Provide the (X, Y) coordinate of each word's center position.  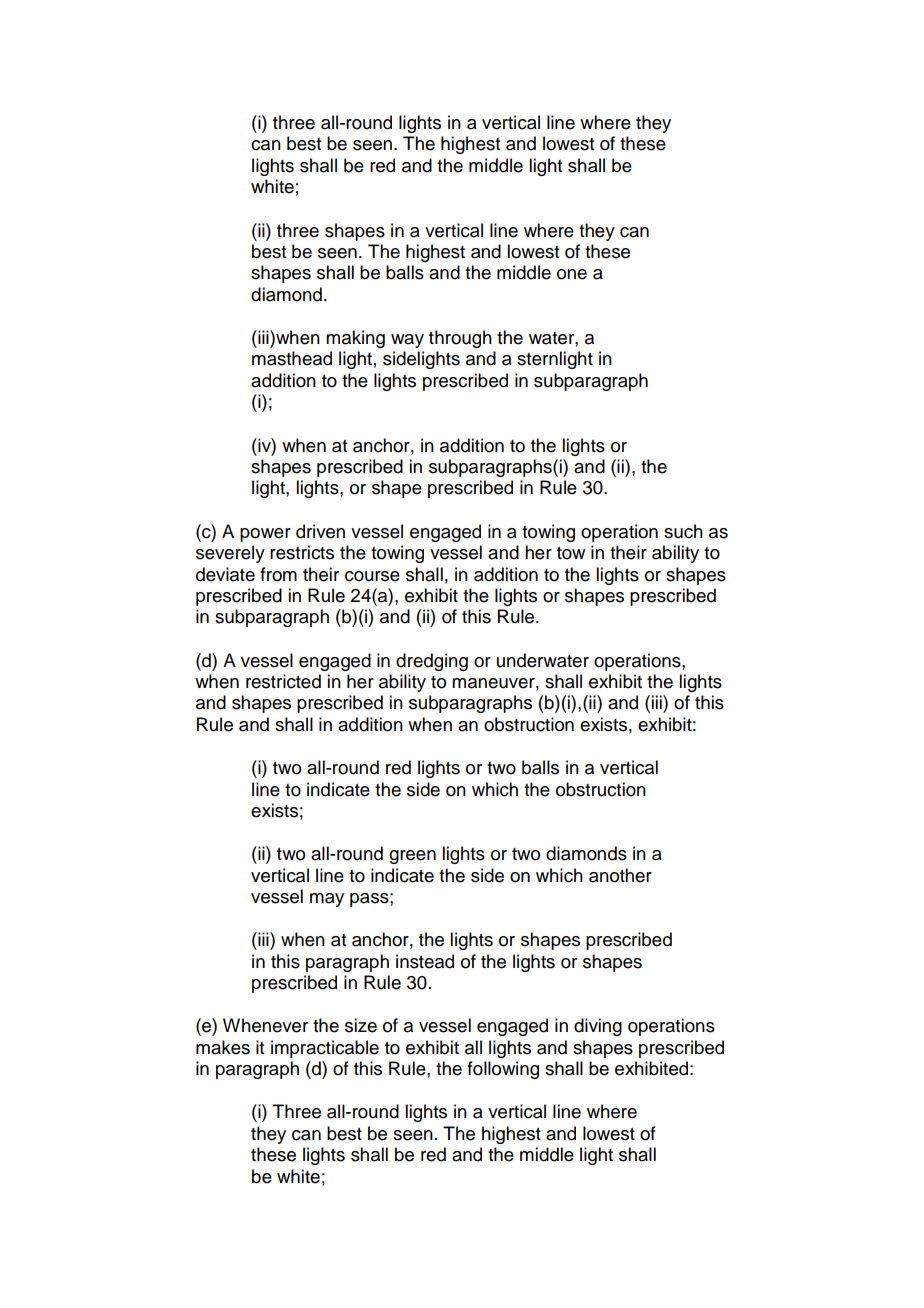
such (683, 531)
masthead (292, 358)
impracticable (325, 1049)
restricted (283, 681)
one (572, 274)
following (503, 1070)
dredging (432, 662)
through (460, 339)
